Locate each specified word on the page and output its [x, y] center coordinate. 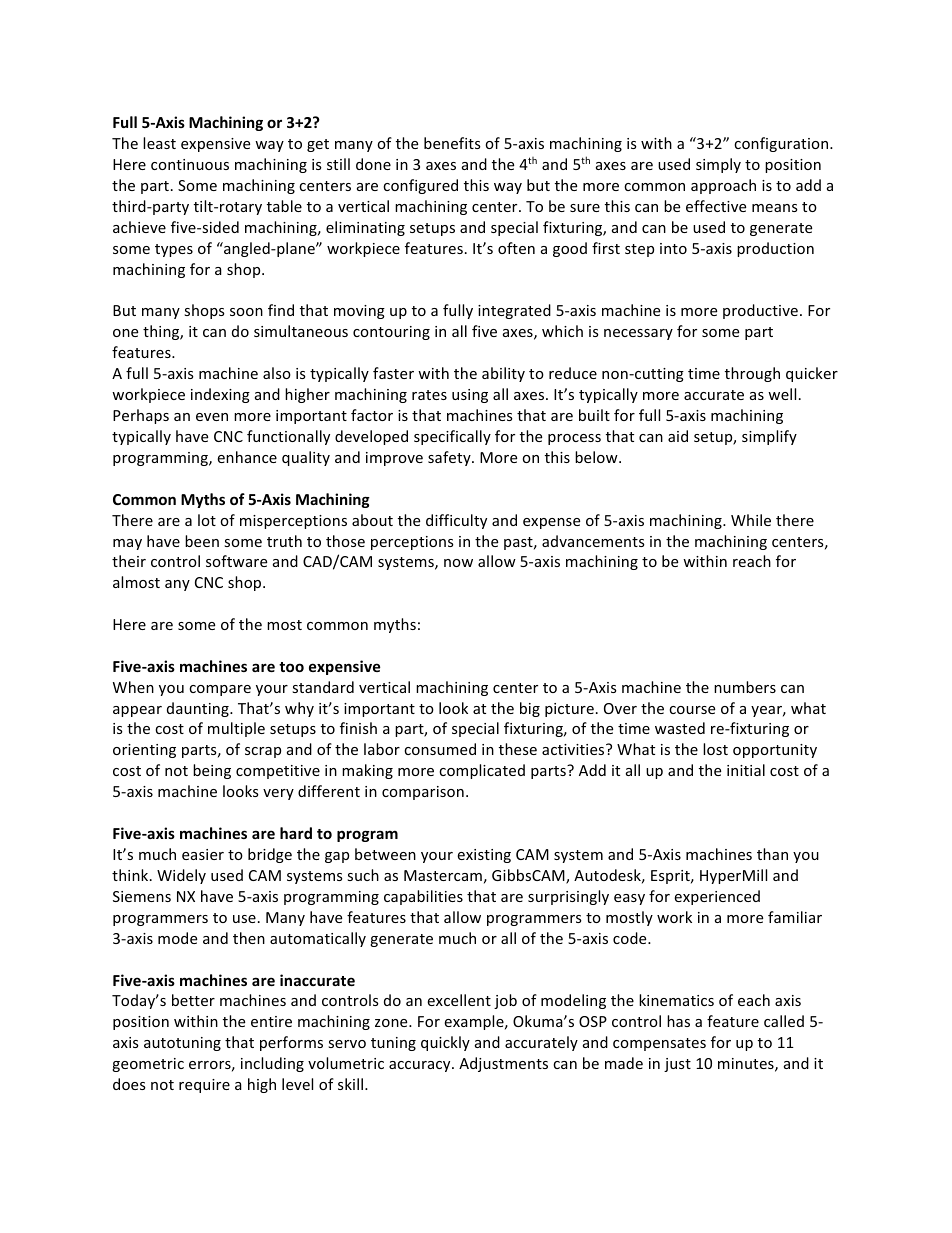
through [752, 374]
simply [718, 165]
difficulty [456, 521]
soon [246, 312]
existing [484, 856]
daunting [199, 709]
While [751, 520]
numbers [745, 687]
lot [207, 520]
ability [503, 374]
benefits [452, 143]
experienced [717, 897]
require [204, 1086]
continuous [190, 164]
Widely [181, 876]
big [530, 709]
